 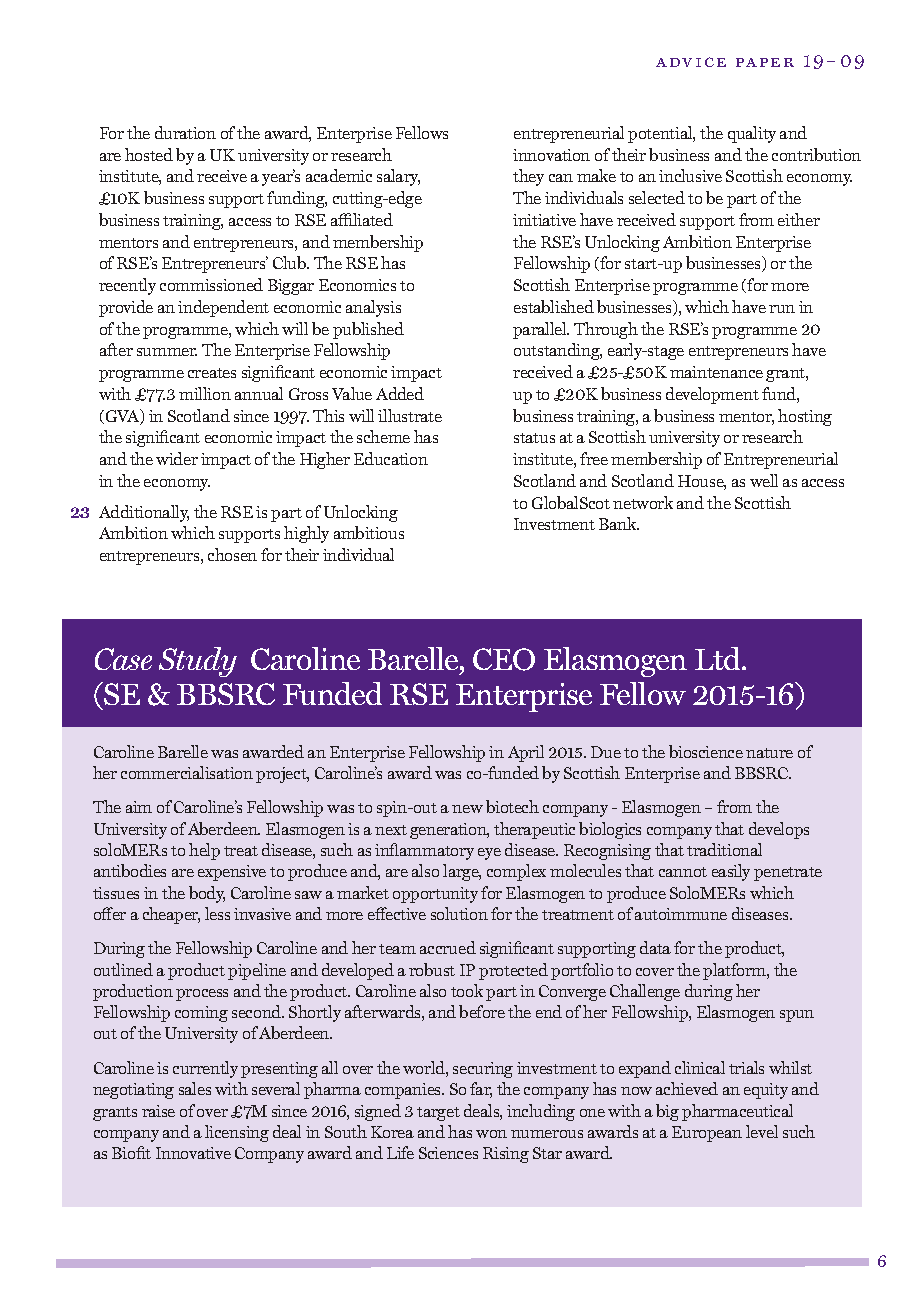 I want to click on easily, so click(x=731, y=872).
